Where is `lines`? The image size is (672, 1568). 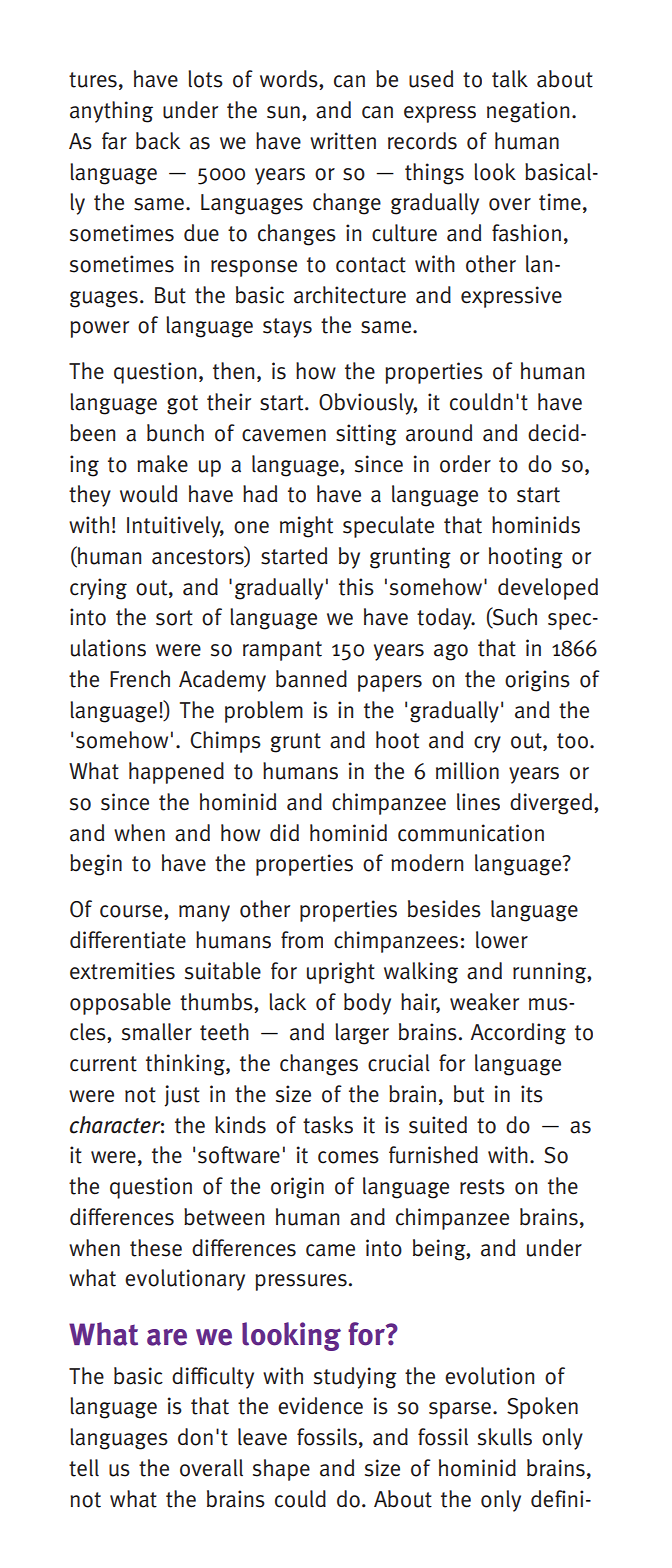 lines is located at coordinates (478, 802).
